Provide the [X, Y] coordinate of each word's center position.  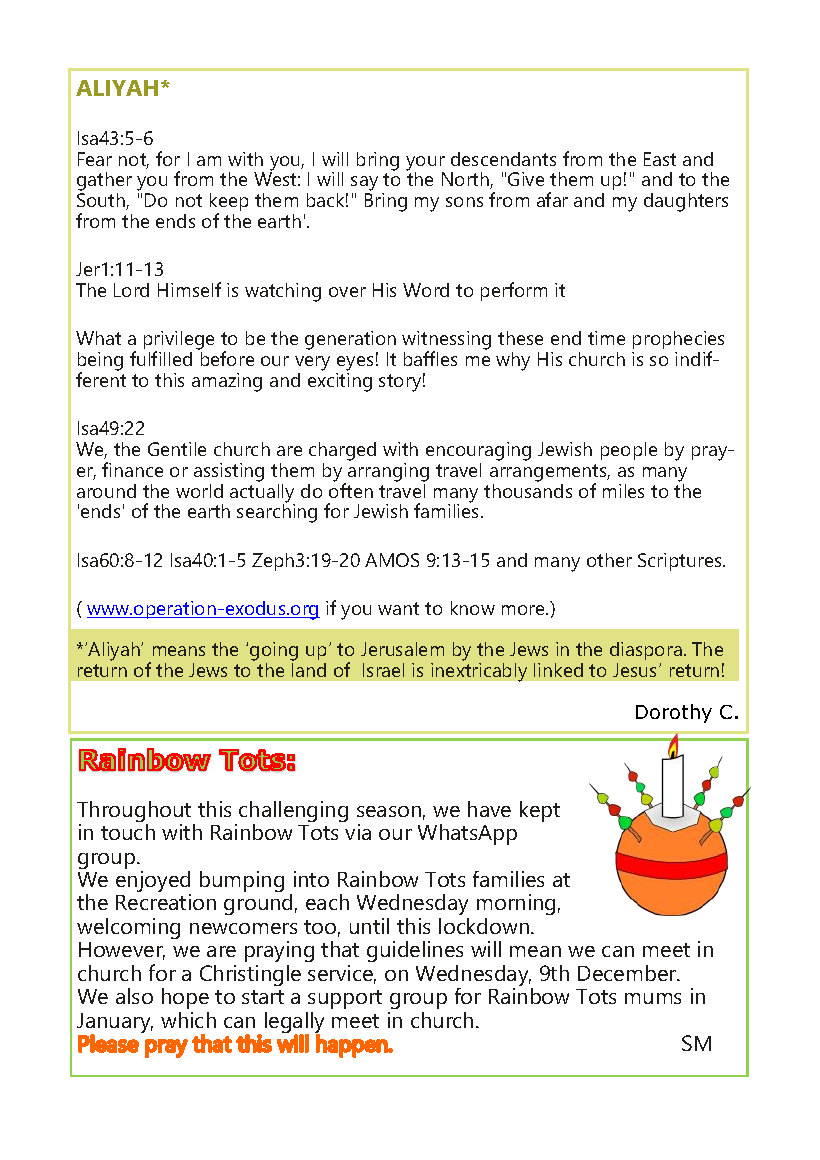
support [345, 999]
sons [464, 202]
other [609, 560]
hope [185, 998]
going [274, 653]
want [398, 608]
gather [104, 183]
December [628, 973]
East [660, 159]
